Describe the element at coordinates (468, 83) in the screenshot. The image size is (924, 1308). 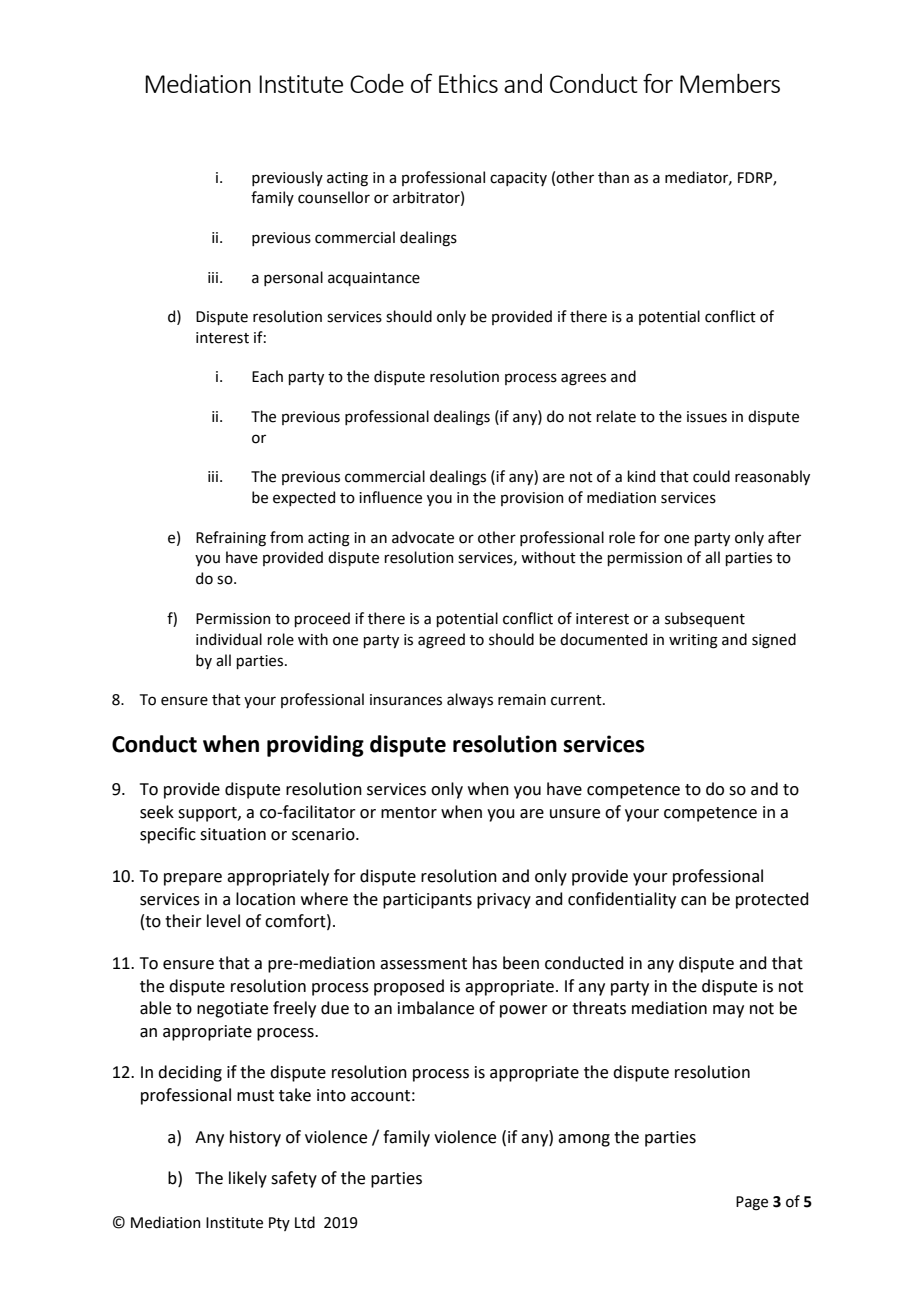
I see `Ethics` at that location.
